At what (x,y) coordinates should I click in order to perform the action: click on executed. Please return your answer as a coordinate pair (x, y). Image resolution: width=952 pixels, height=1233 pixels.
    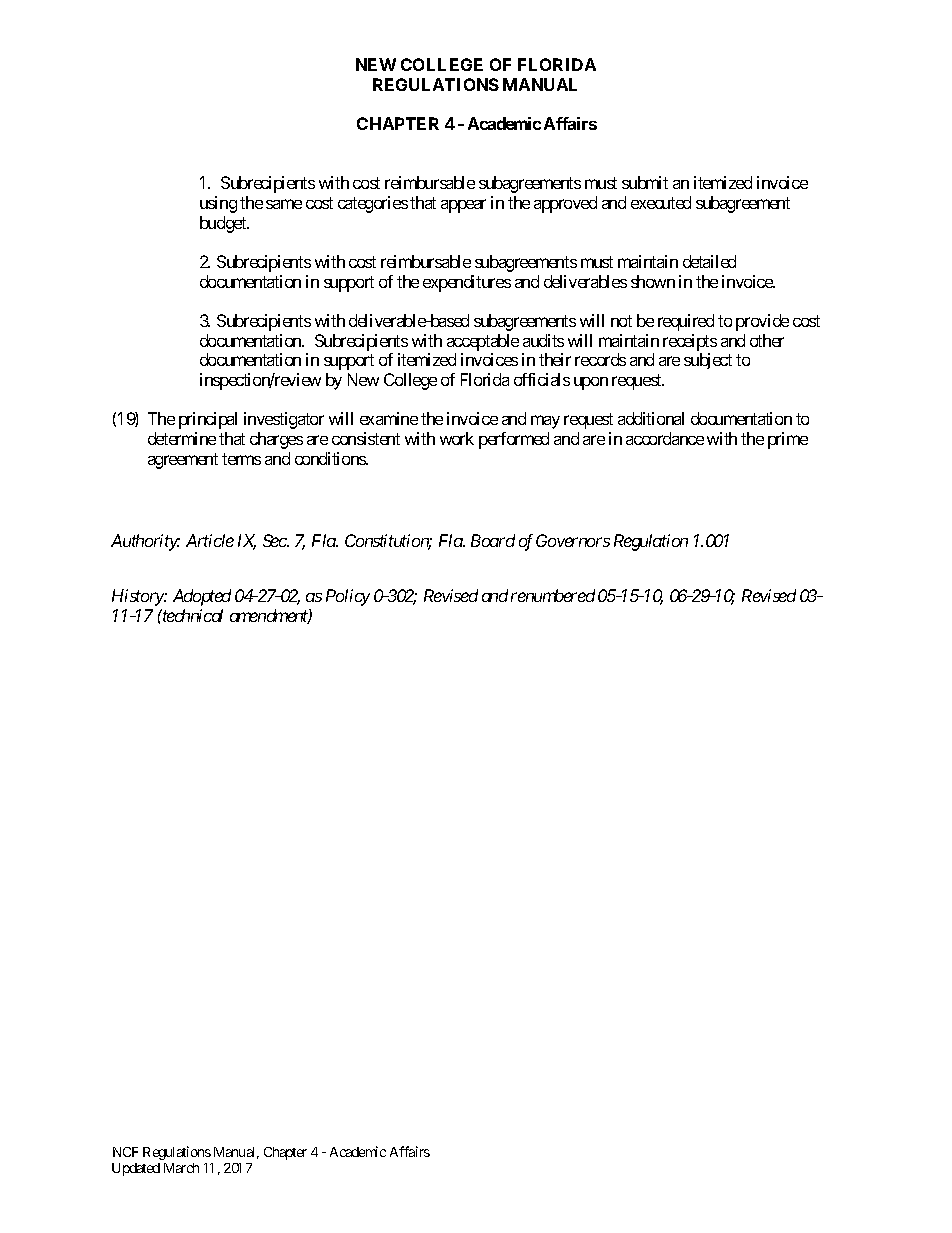
    Looking at the image, I should click on (661, 202).
